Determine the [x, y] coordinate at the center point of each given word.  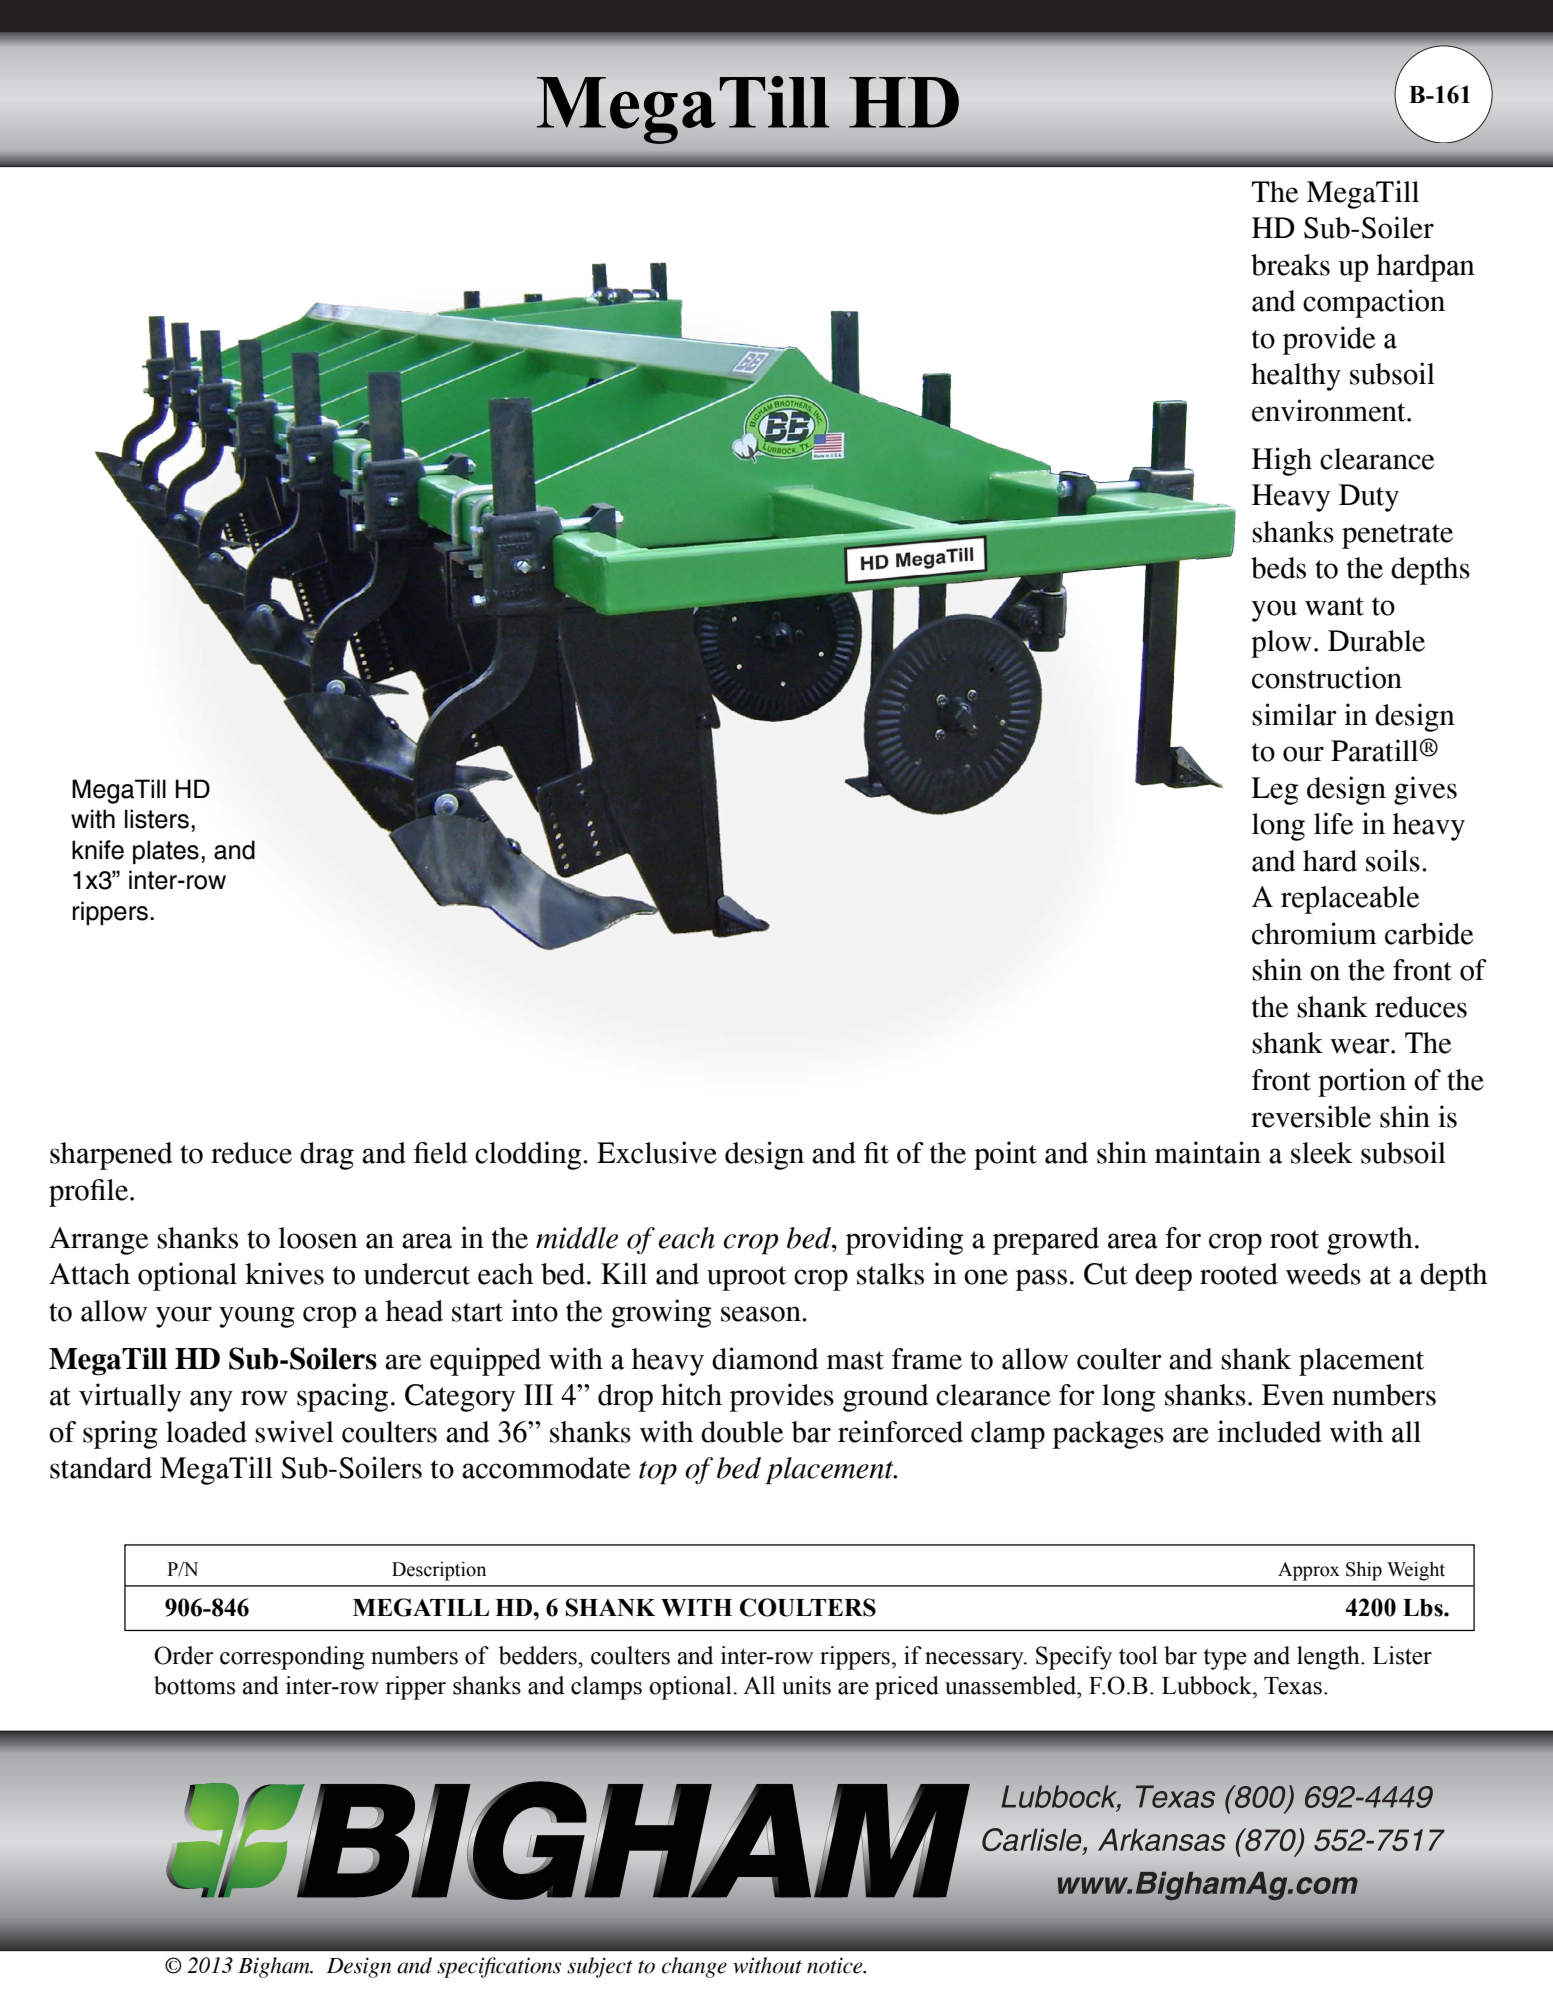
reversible [1311, 1116]
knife [98, 850]
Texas [1293, 1686]
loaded [206, 1432]
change [694, 1967]
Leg [1274, 791]
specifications [499, 1967]
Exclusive [657, 1152]
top [658, 1473]
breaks [1290, 265]
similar [1294, 714]
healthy [1296, 377]
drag [327, 1156]
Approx [1309, 1571]
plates [166, 852]
